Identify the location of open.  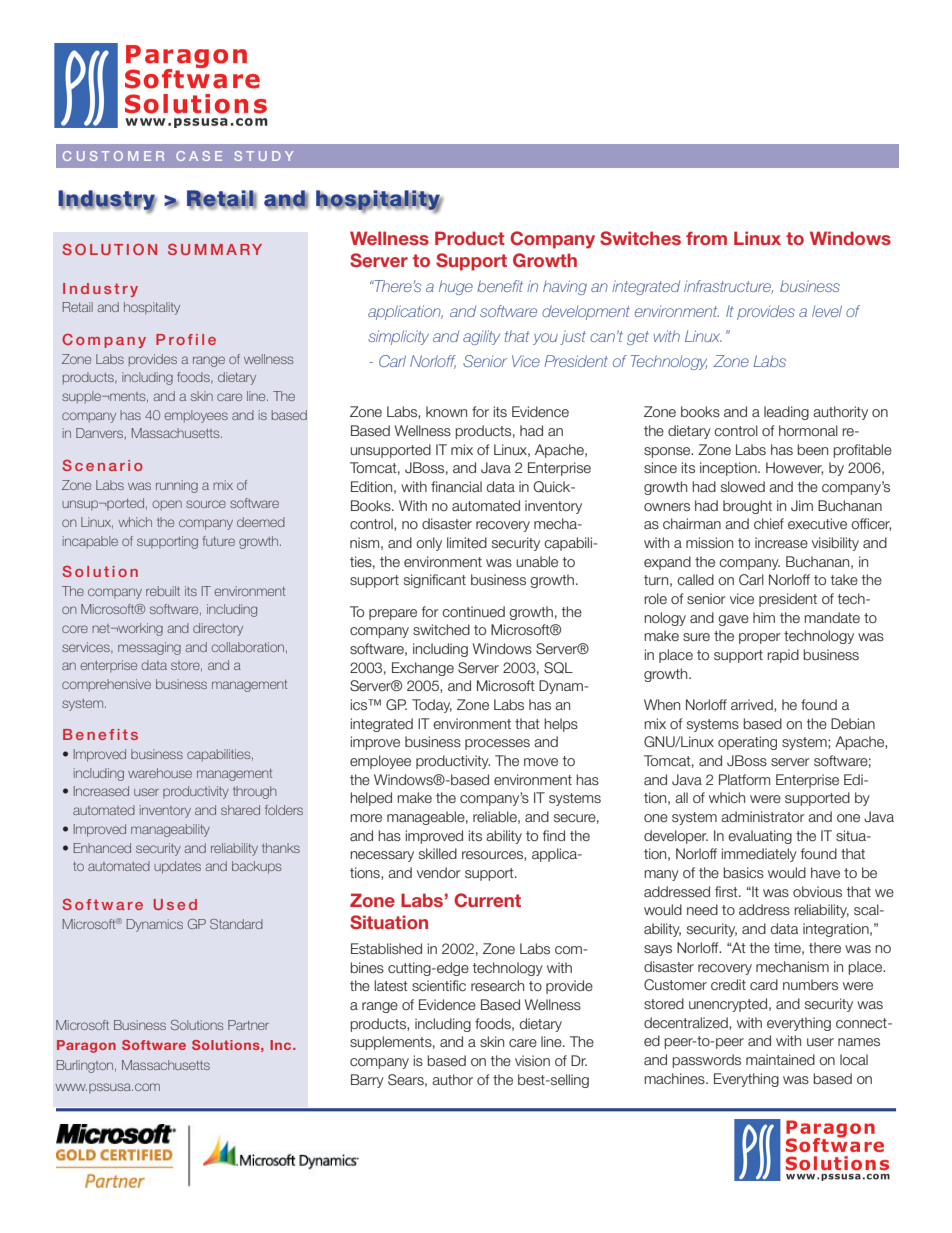
(167, 505).
